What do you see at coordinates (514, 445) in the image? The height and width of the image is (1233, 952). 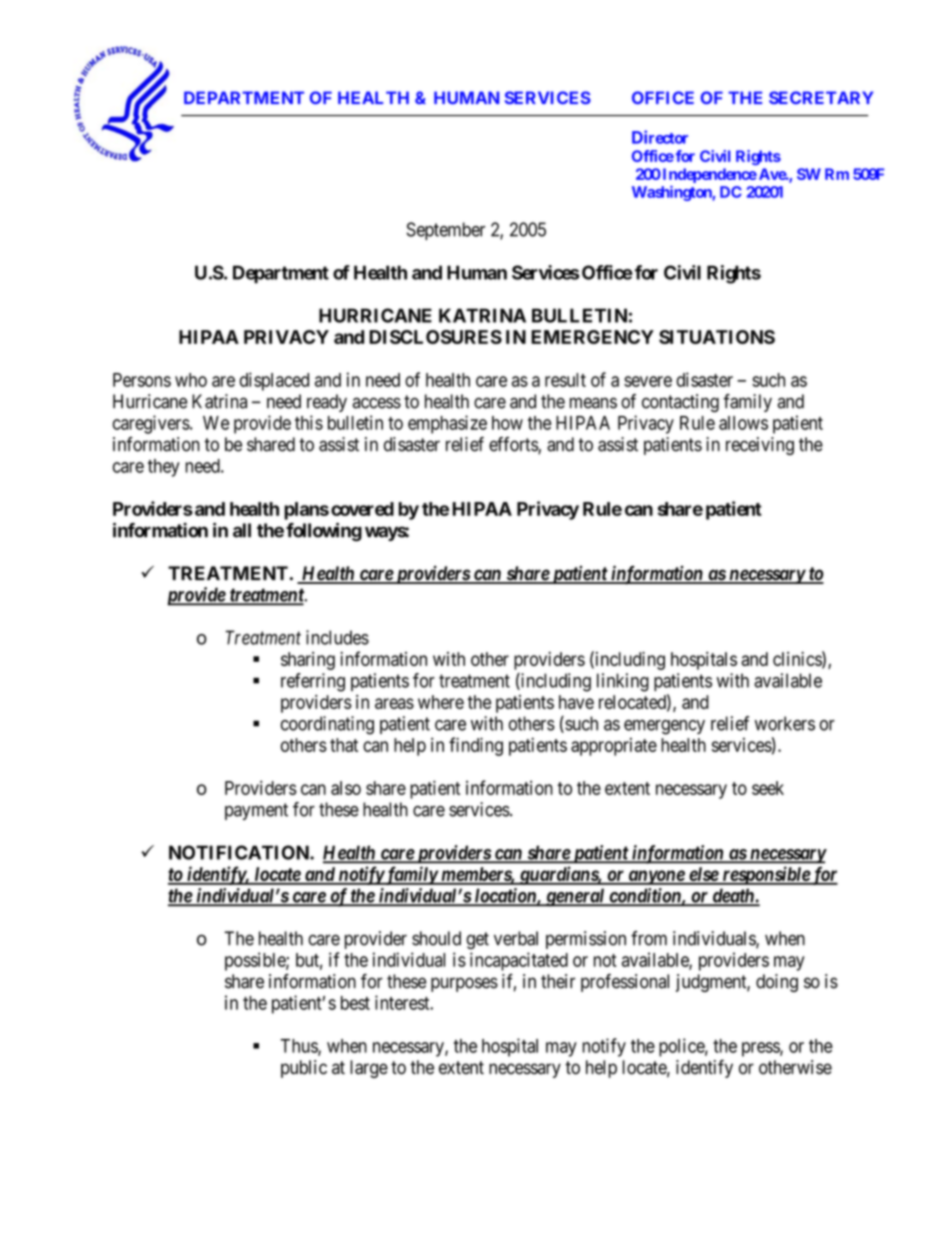 I see `efforts` at bounding box center [514, 445].
